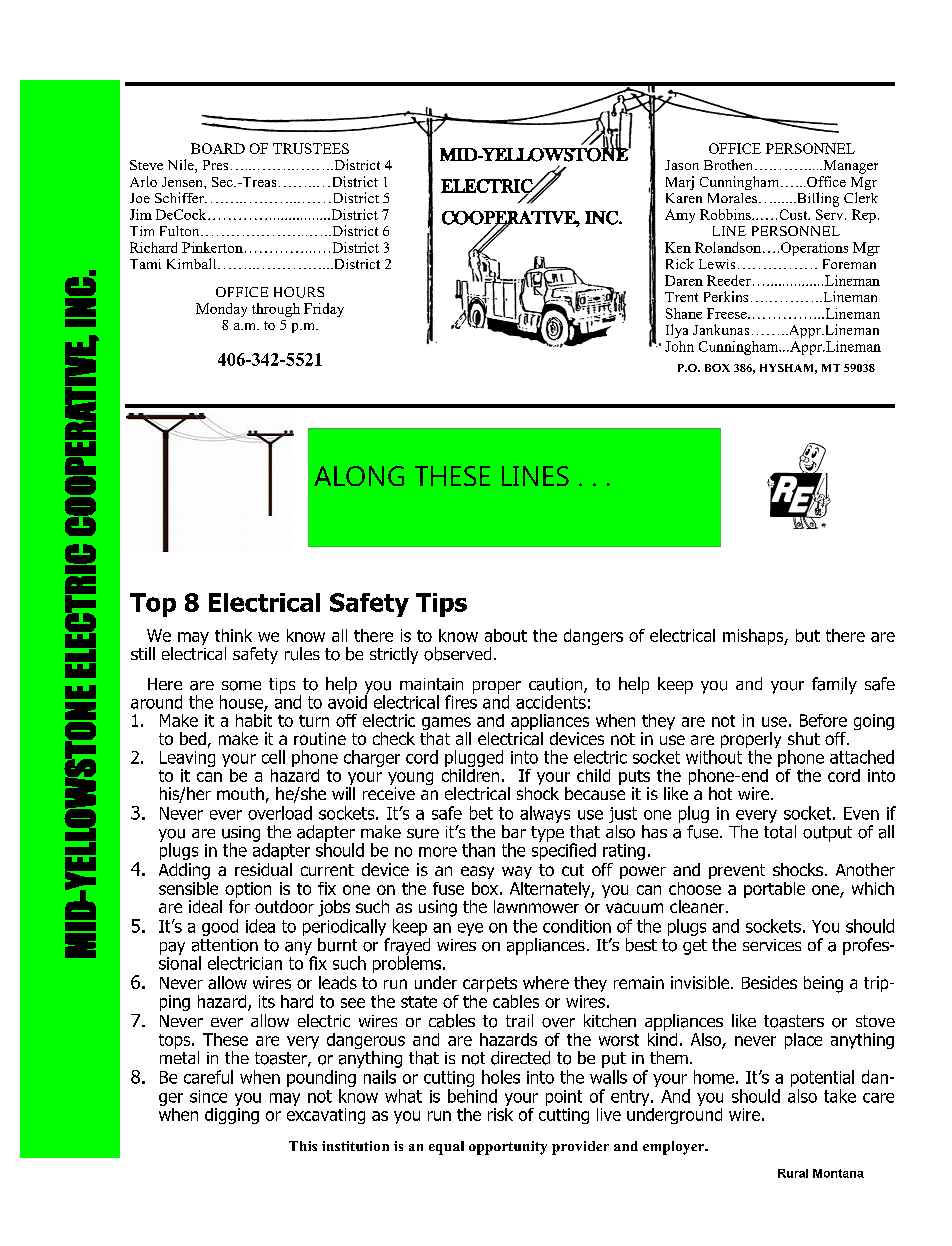 This screenshot has height=1246, width=952. What do you see at coordinates (470, 929) in the screenshot?
I see `eye` at bounding box center [470, 929].
